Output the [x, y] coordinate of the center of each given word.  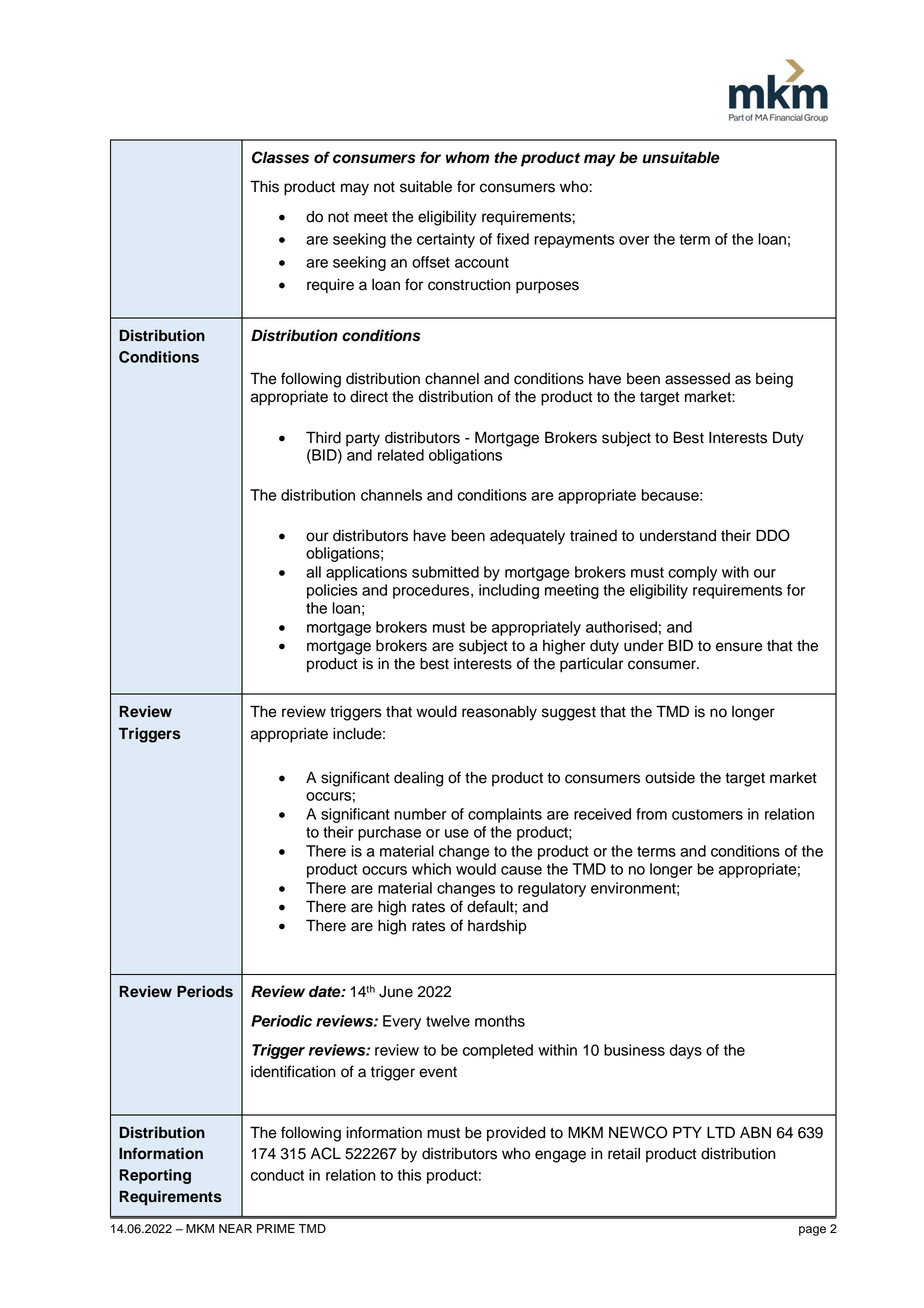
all [313, 572]
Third [323, 437]
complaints [505, 815]
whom [467, 157]
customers [707, 814]
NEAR [235, 1228]
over [634, 240]
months [500, 1021]
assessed [697, 379]
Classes [280, 157]
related [401, 455]
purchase [389, 833]
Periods [205, 991]
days [686, 1051]
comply [692, 573]
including [509, 591]
